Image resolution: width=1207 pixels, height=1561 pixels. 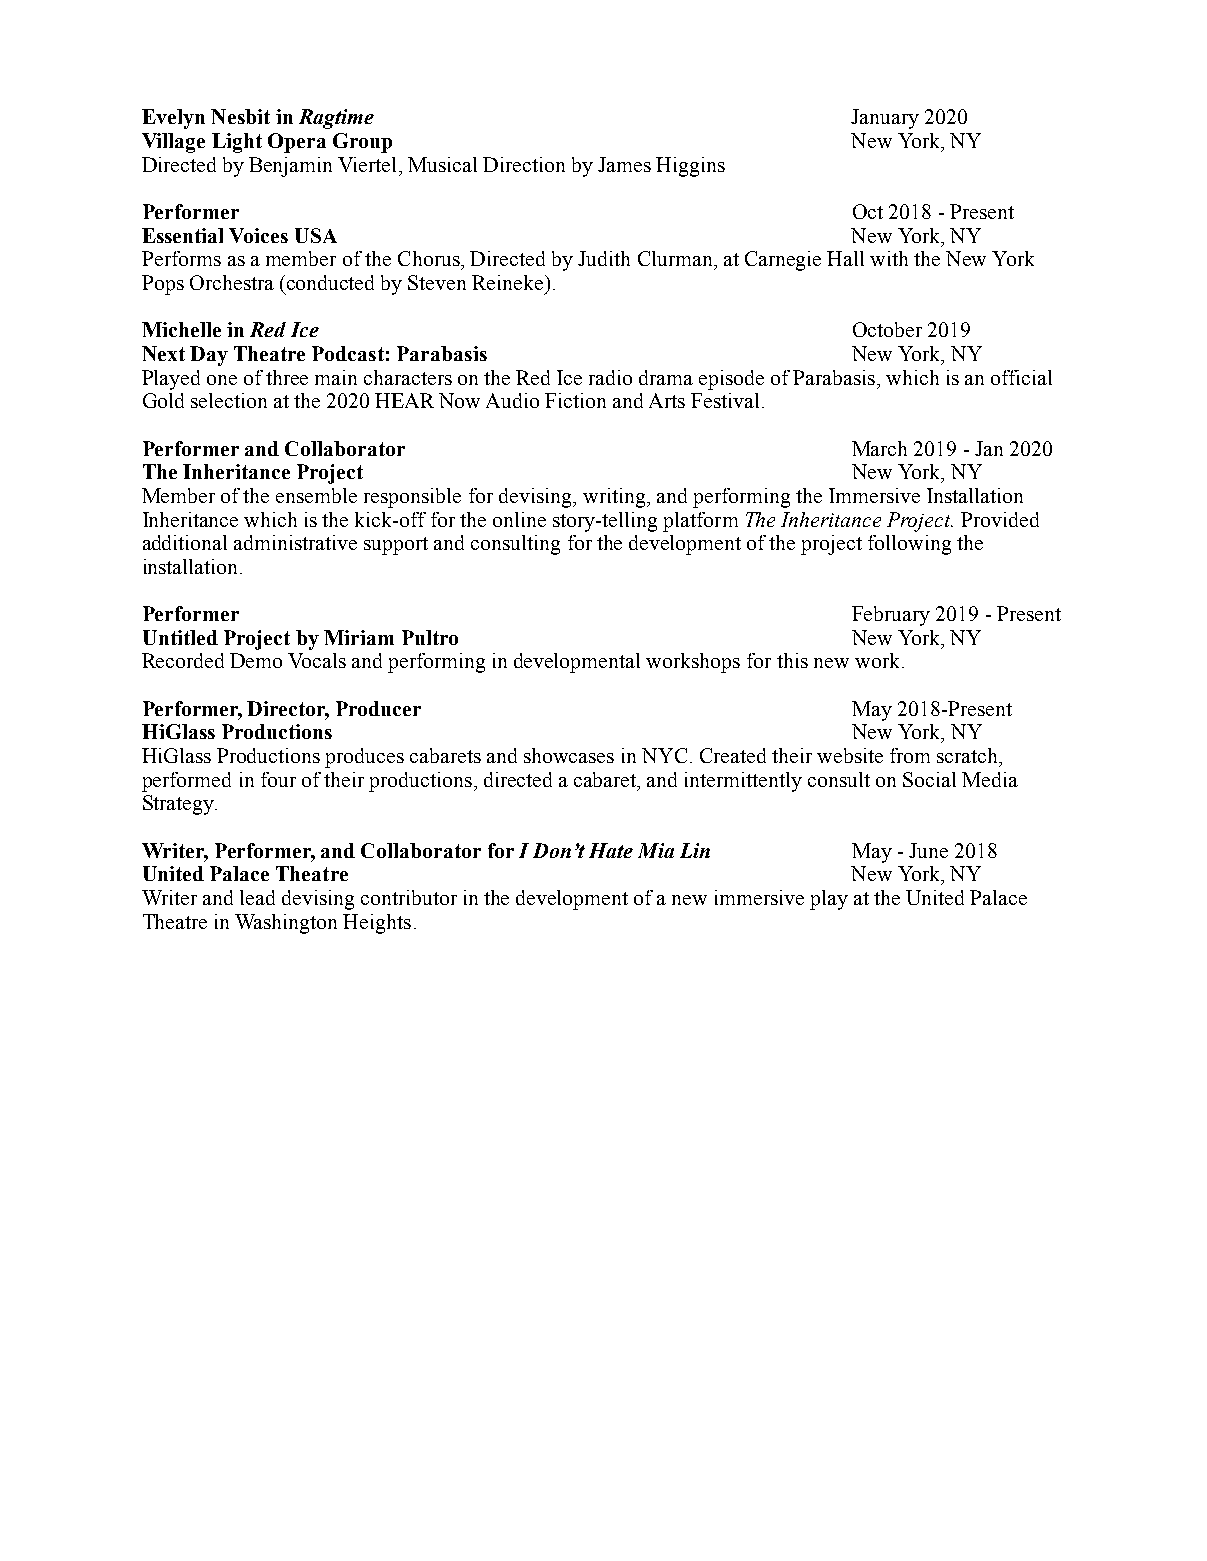 I want to click on lead, so click(x=257, y=897).
